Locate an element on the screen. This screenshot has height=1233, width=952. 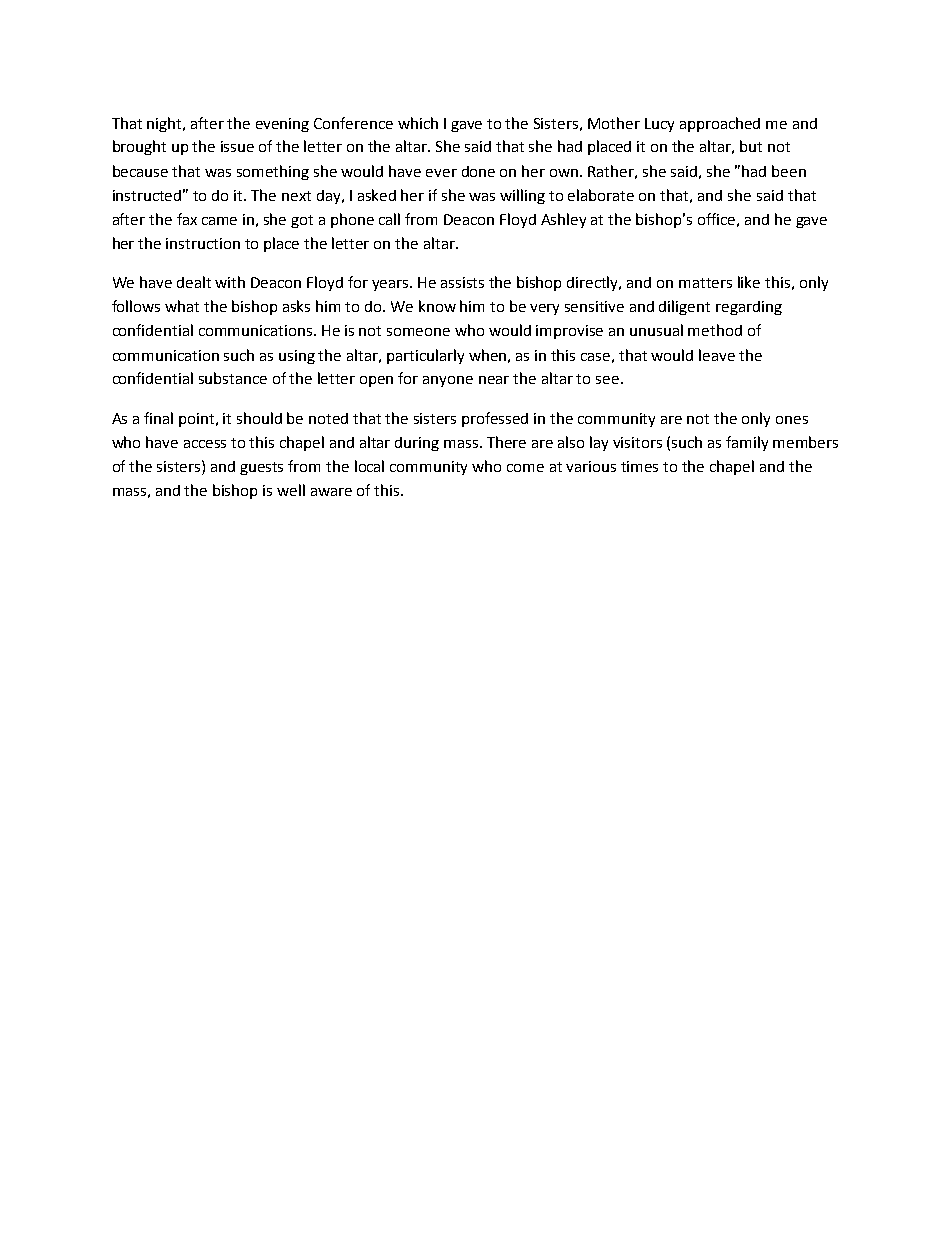
issue is located at coordinates (237, 146).
